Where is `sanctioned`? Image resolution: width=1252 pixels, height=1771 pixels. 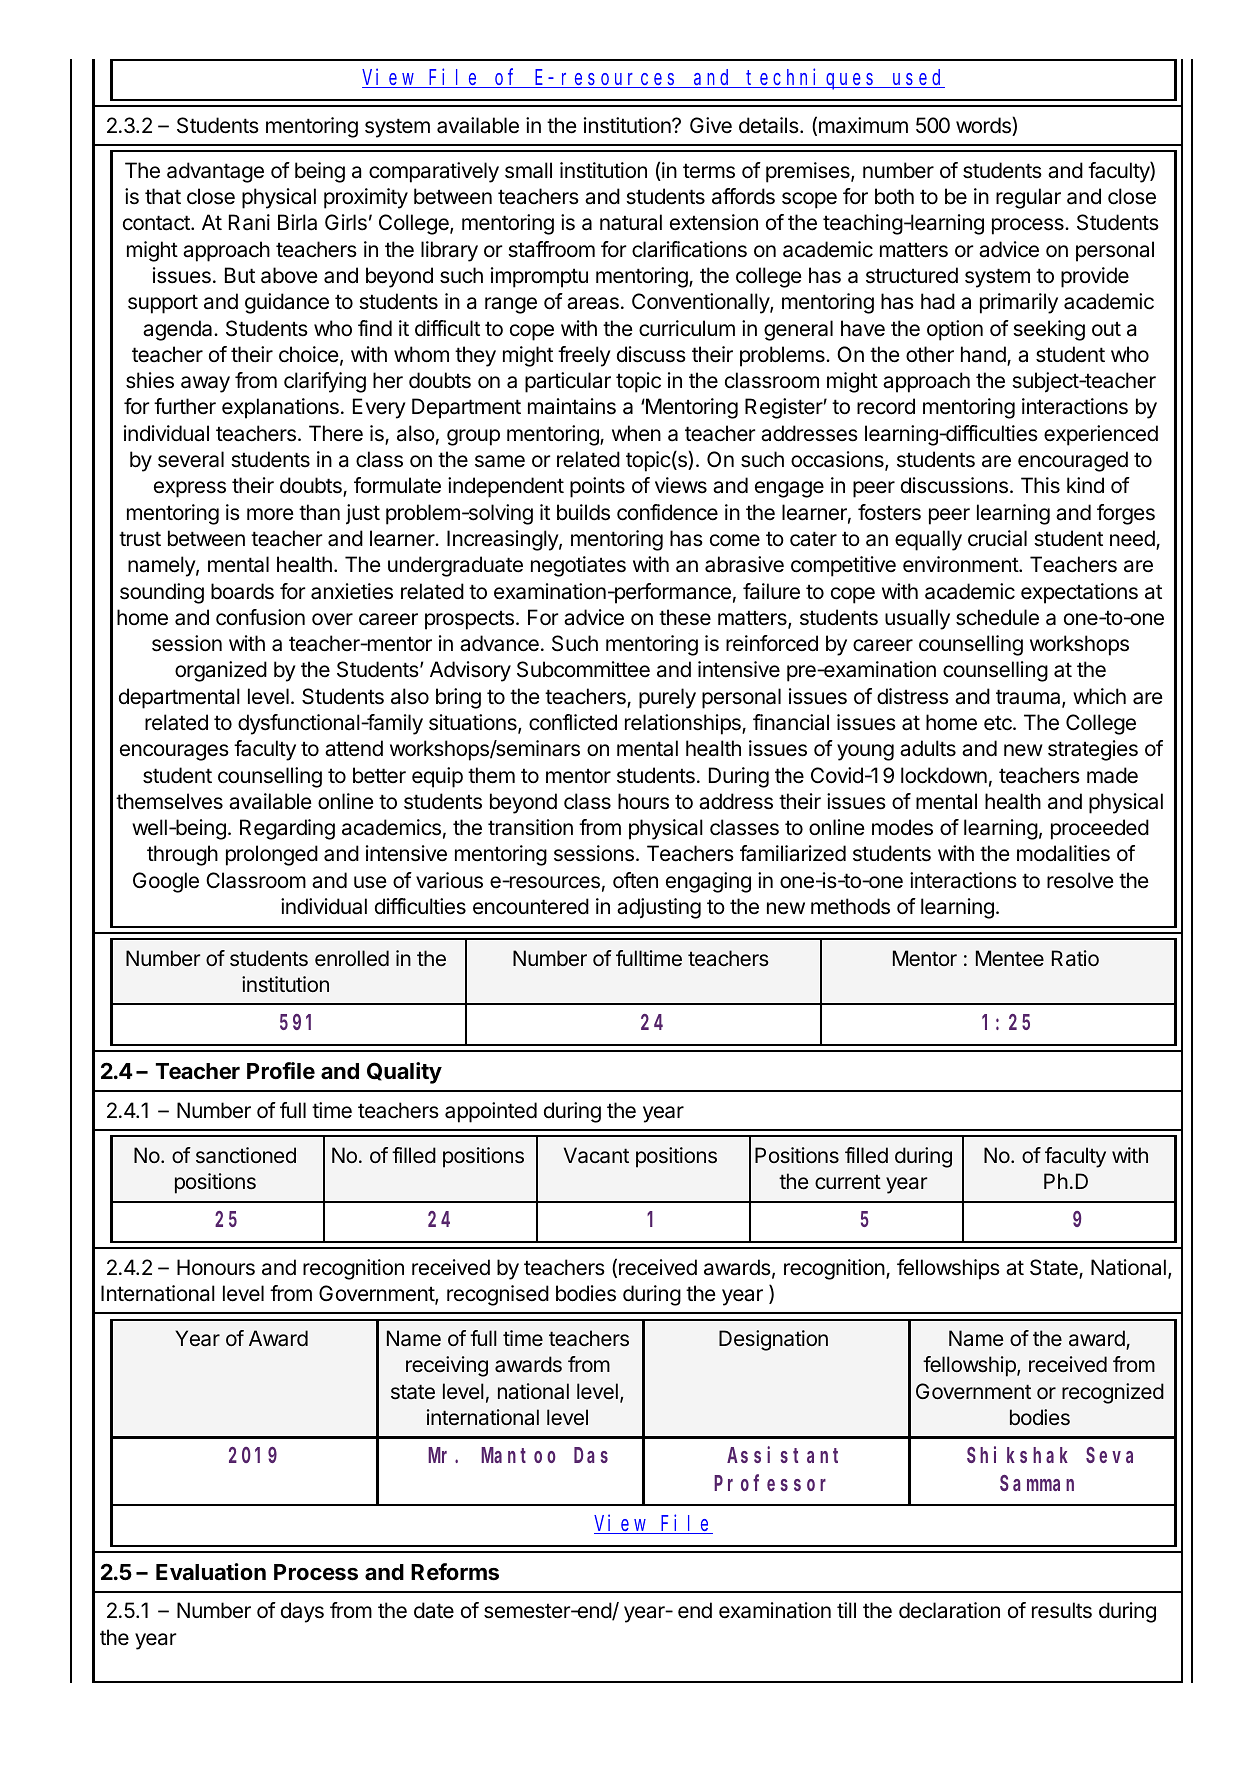
sanctioned is located at coordinates (246, 1155).
